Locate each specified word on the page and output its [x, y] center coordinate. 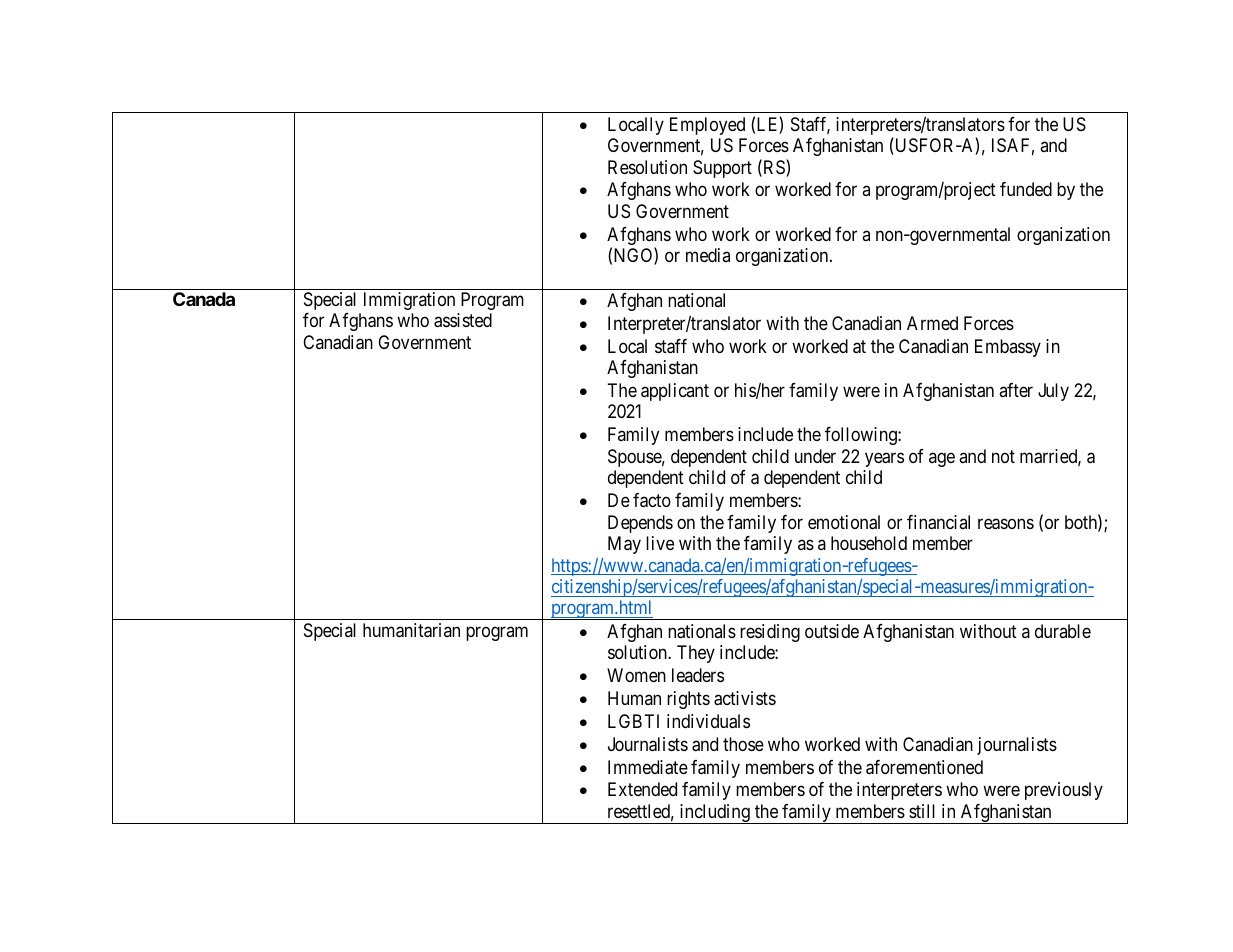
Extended [642, 789]
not [1003, 456]
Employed [707, 126]
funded [1026, 189]
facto [652, 500]
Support [722, 169]
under [815, 456]
